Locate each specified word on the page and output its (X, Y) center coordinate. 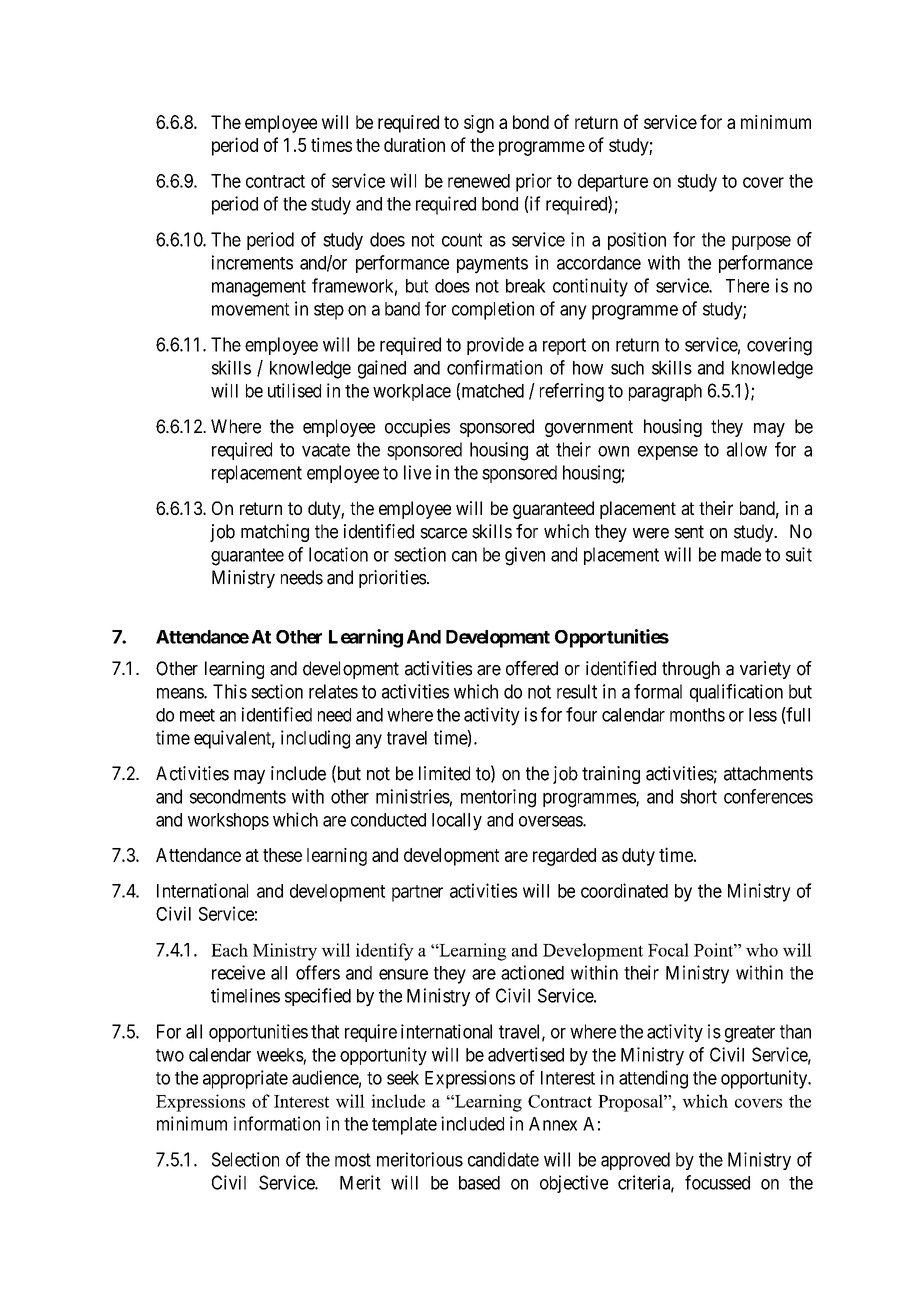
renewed (479, 181)
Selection (245, 1159)
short (698, 796)
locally (457, 822)
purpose (761, 243)
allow (747, 449)
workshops (228, 821)
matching (275, 533)
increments (252, 262)
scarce (443, 533)
